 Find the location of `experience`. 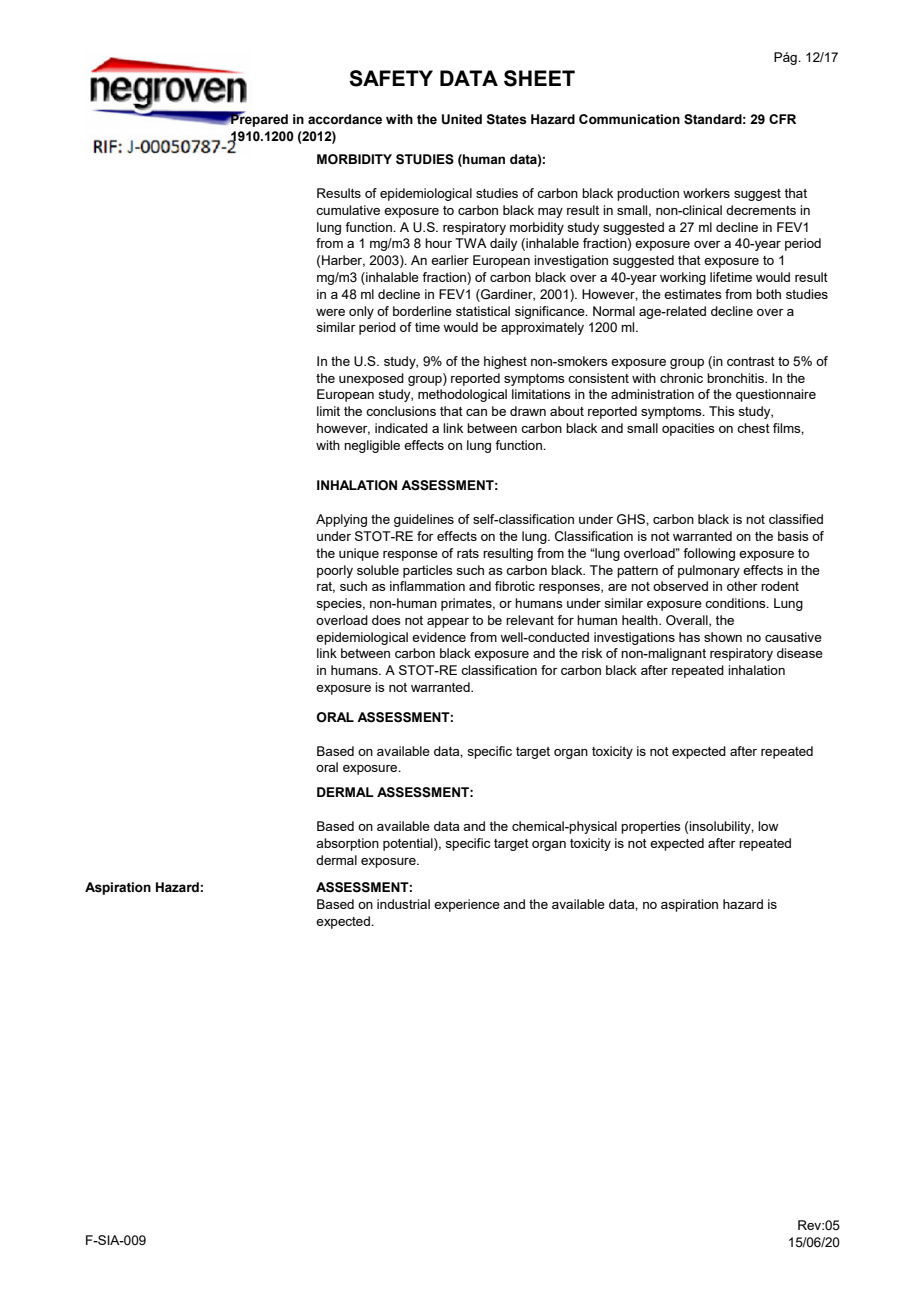

experience is located at coordinates (467, 905).
